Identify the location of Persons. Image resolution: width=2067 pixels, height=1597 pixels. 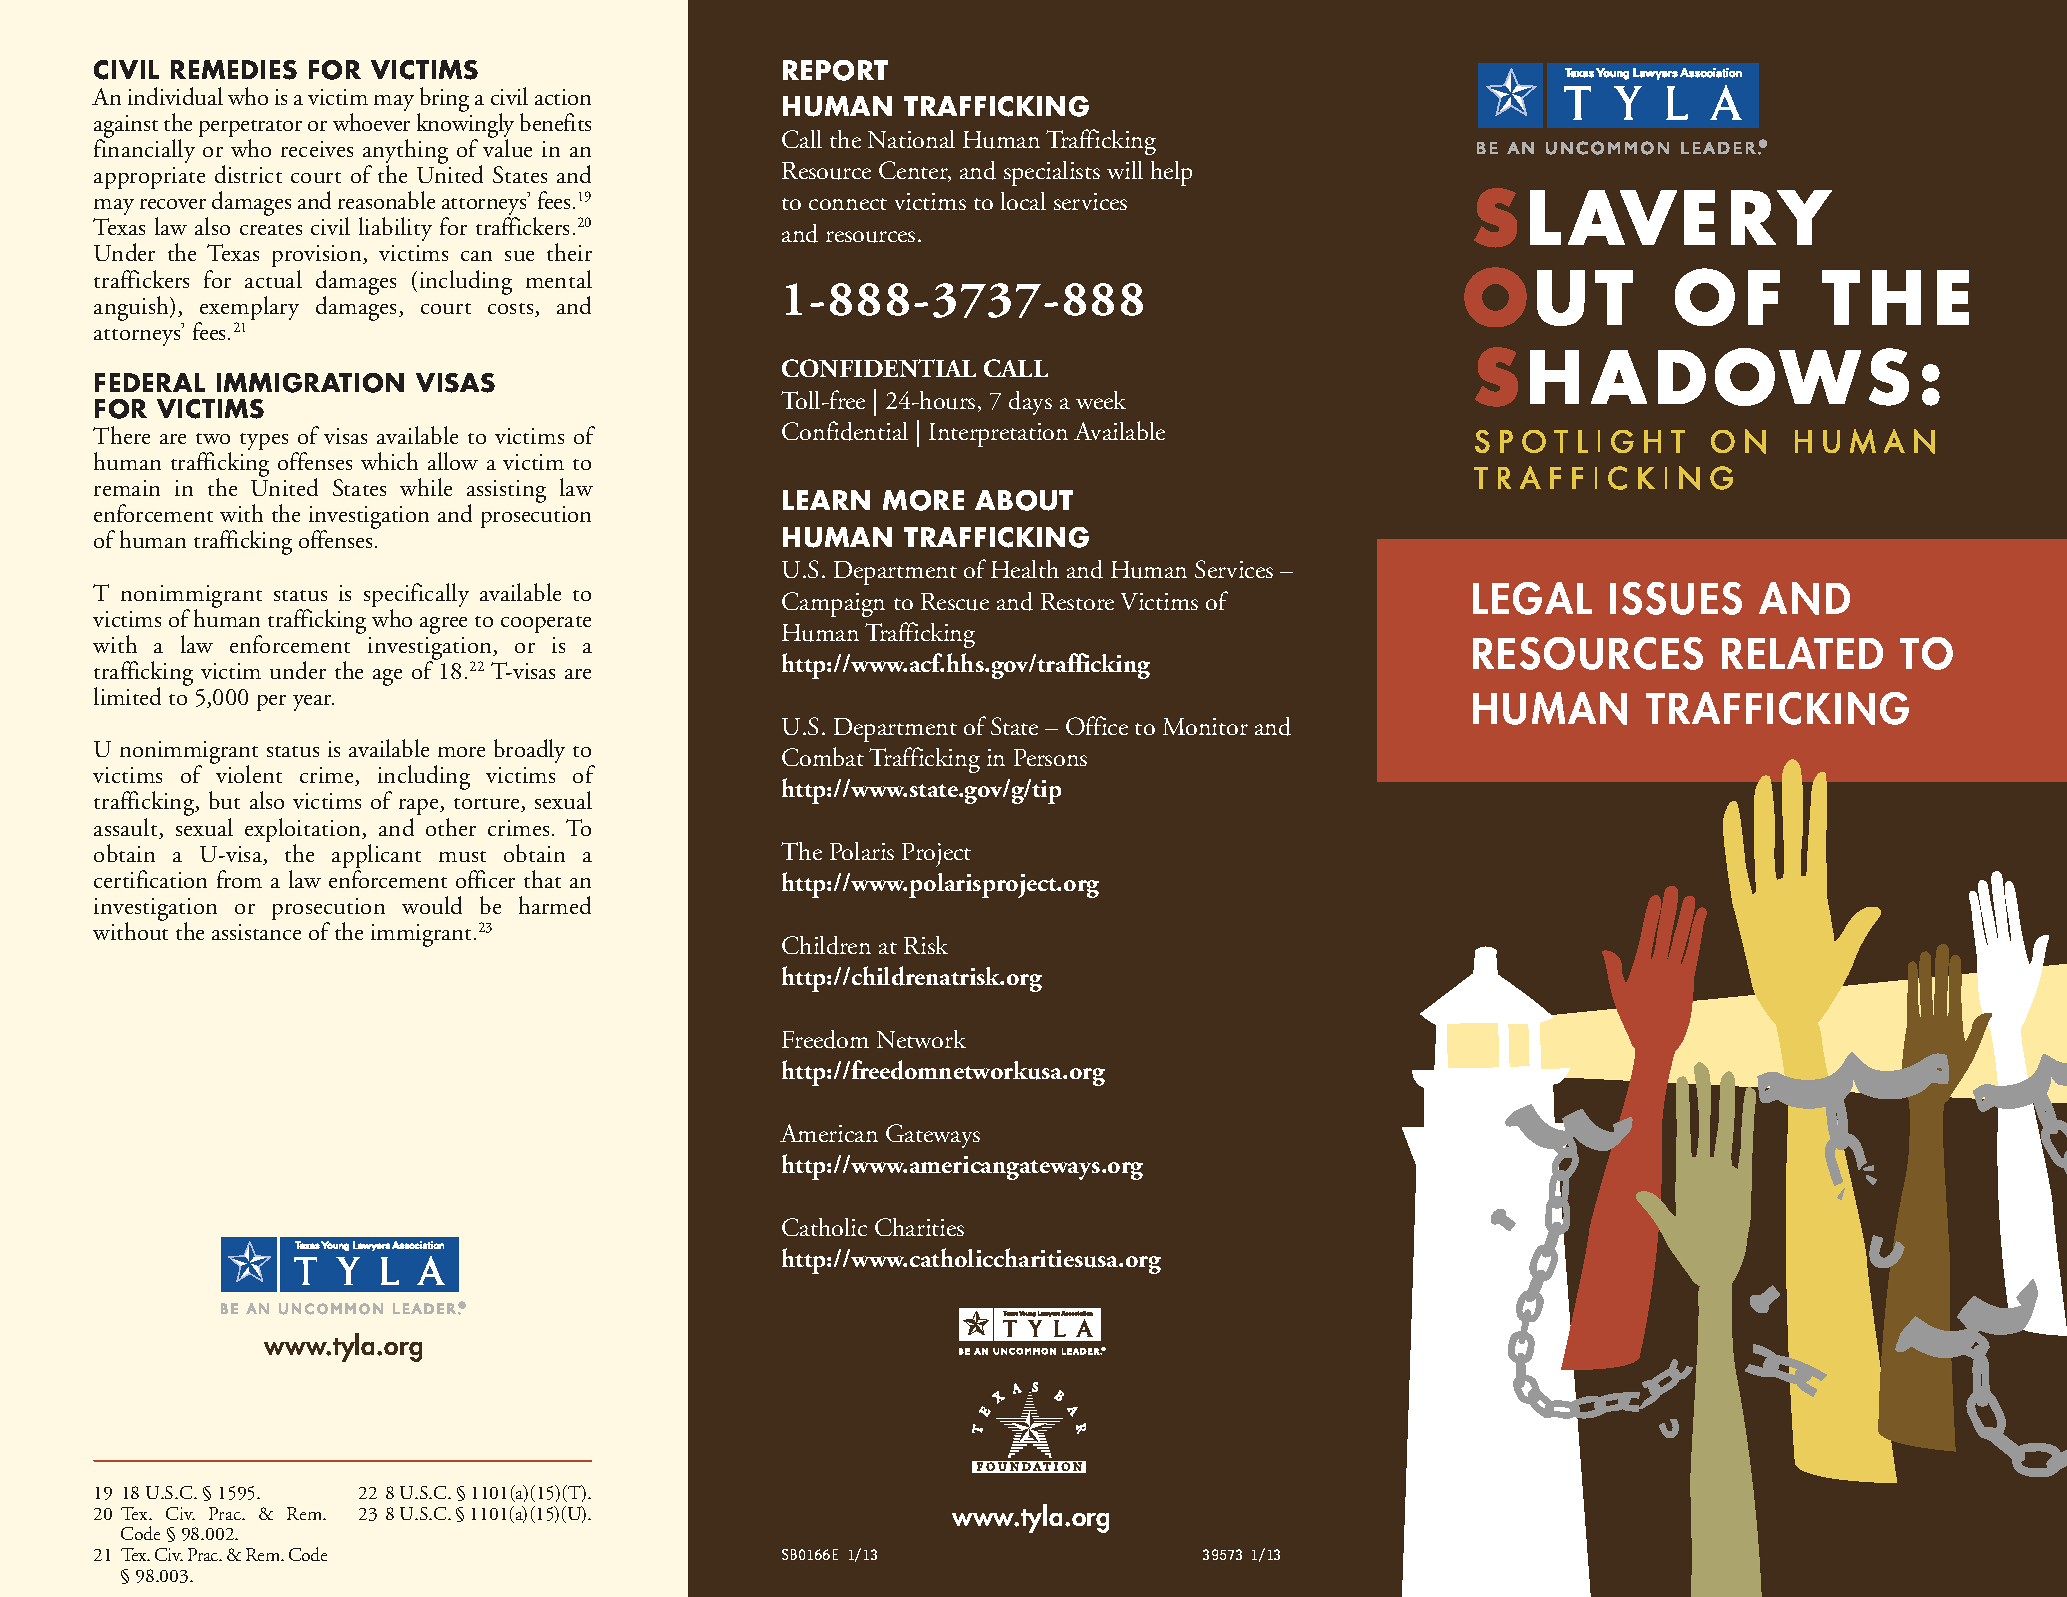
(1050, 757).
